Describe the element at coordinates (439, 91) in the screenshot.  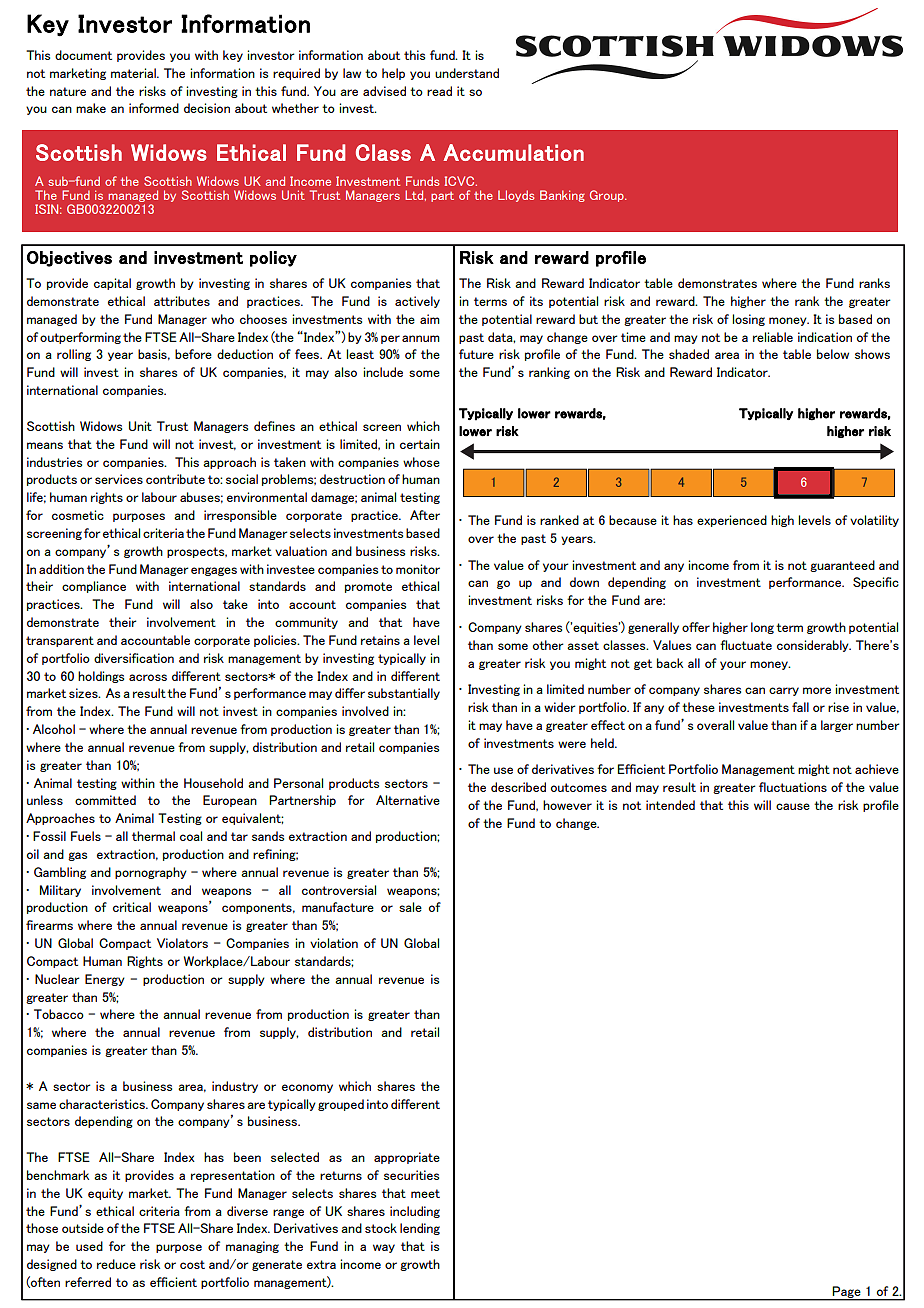
I see `read` at that location.
